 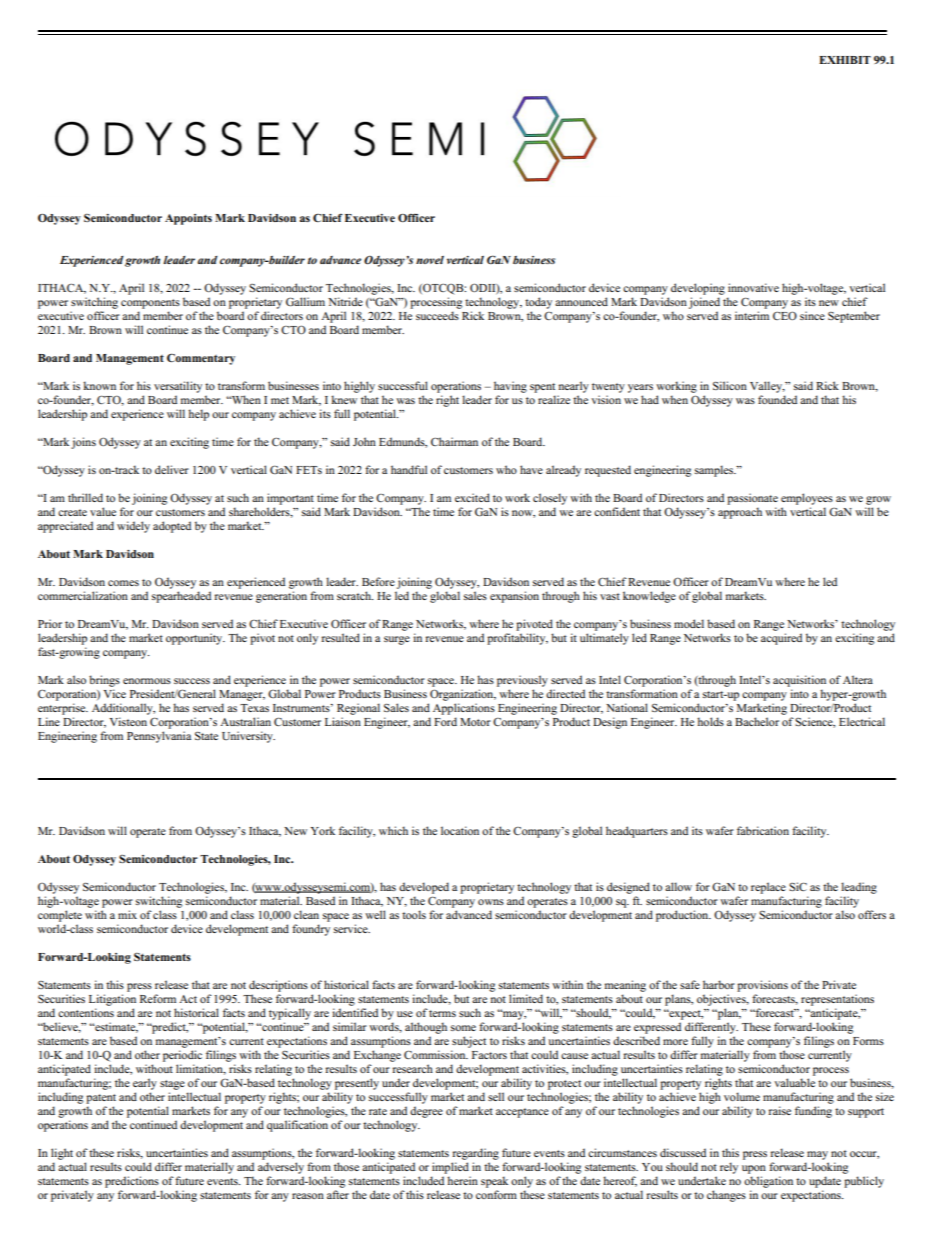 What do you see at coordinates (178, 387) in the document?
I see `versatility` at bounding box center [178, 387].
